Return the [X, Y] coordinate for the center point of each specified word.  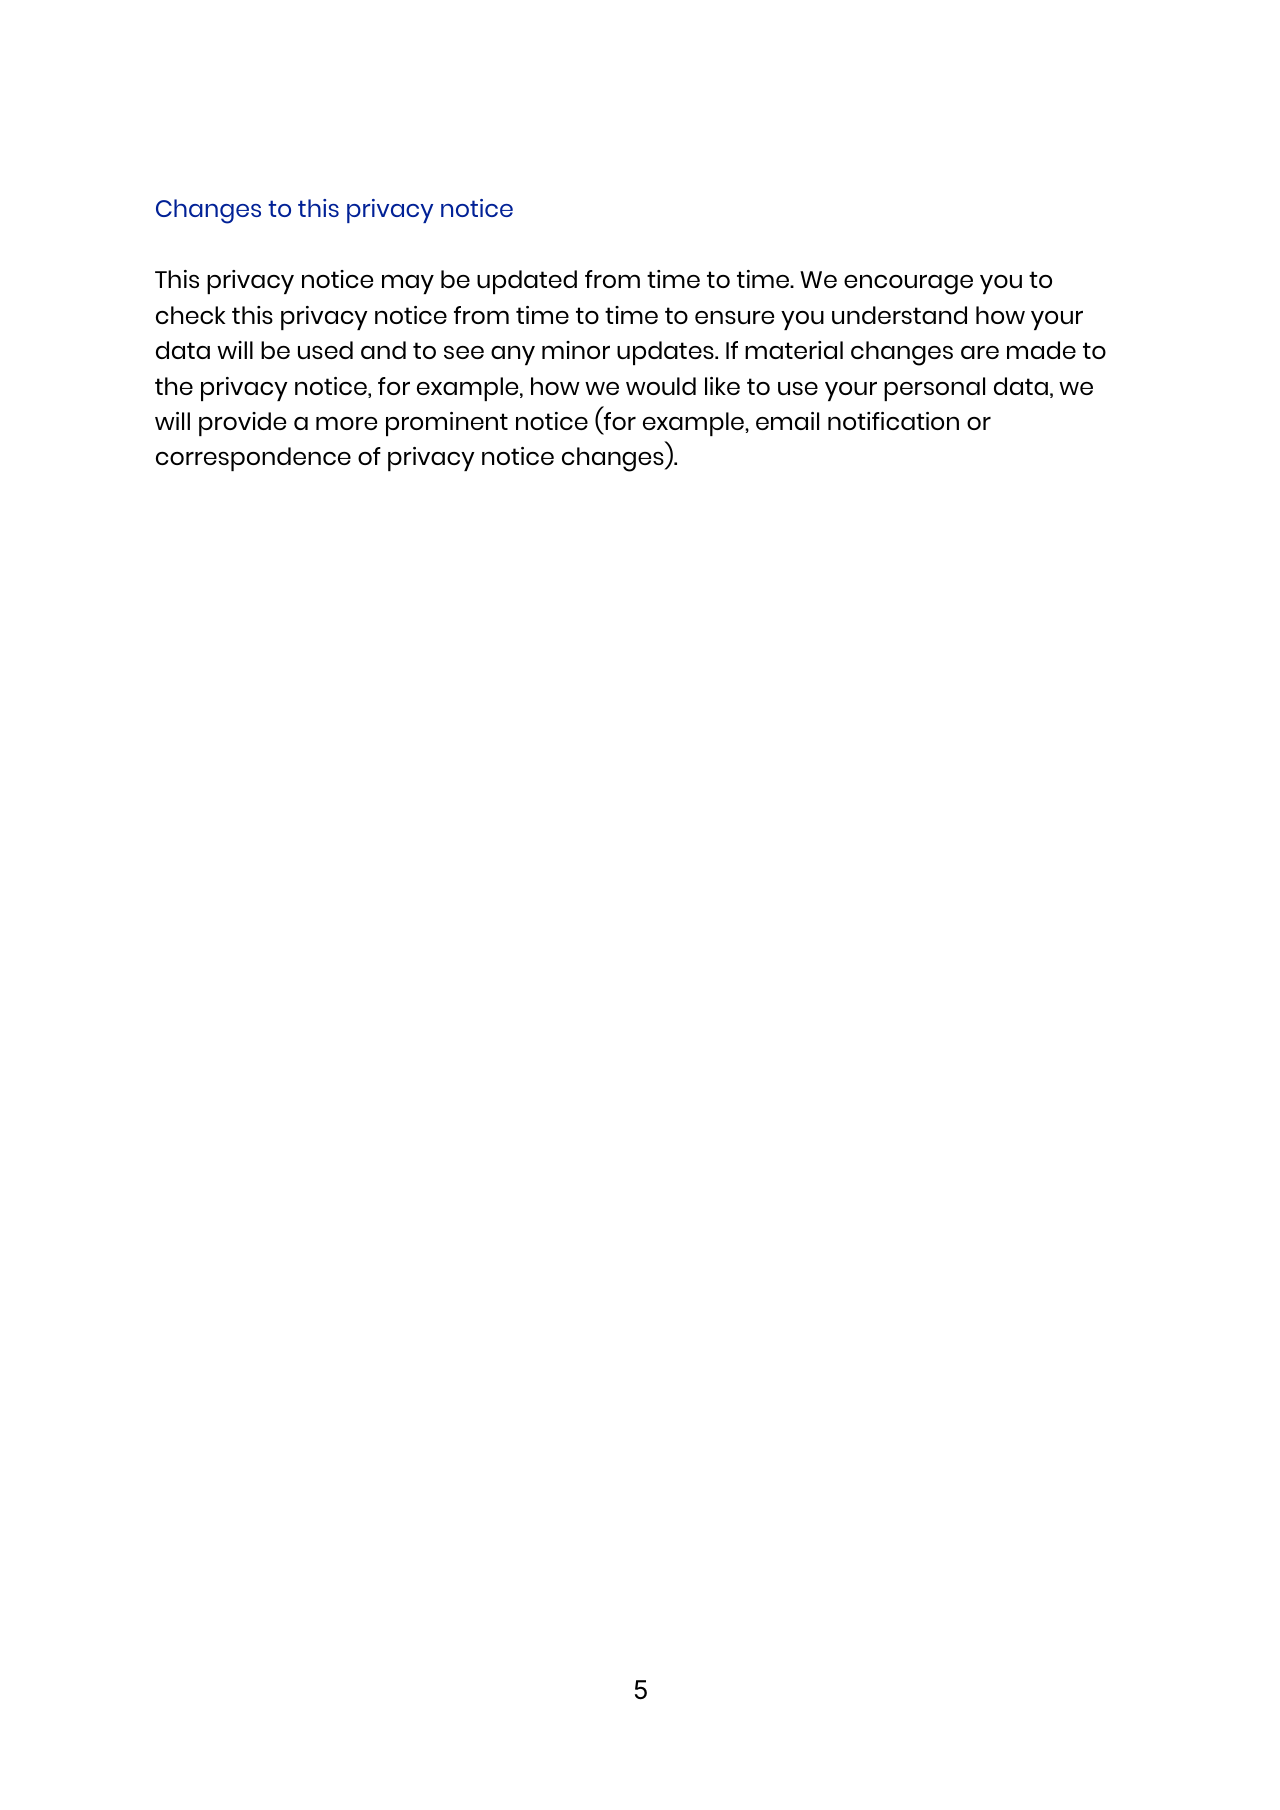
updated [527, 282]
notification [893, 421]
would [661, 386]
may [408, 284]
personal [934, 389]
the [174, 386]
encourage [908, 284]
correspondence [253, 459]
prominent [447, 424]
